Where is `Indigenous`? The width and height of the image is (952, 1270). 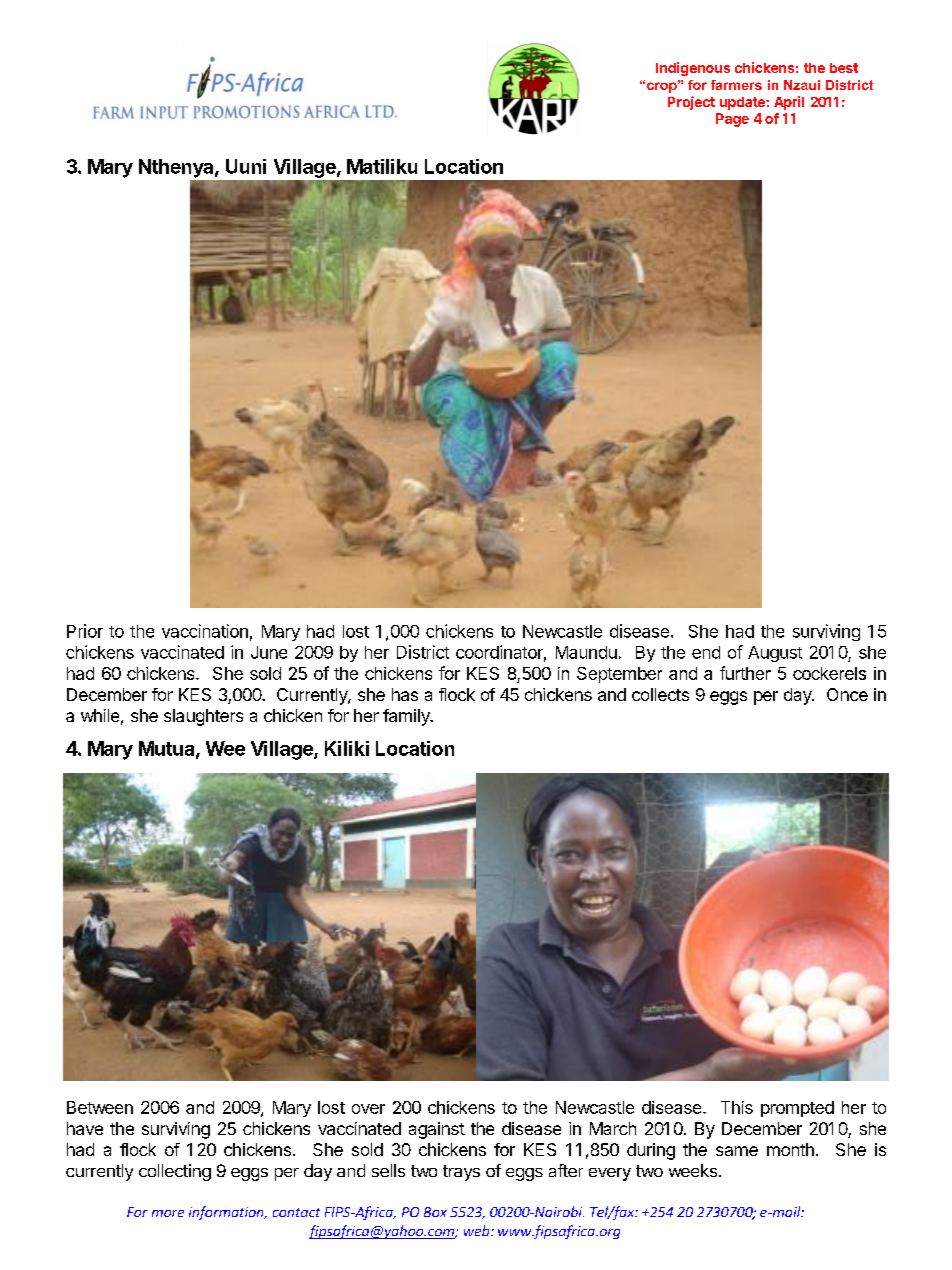 Indigenous is located at coordinates (693, 69).
